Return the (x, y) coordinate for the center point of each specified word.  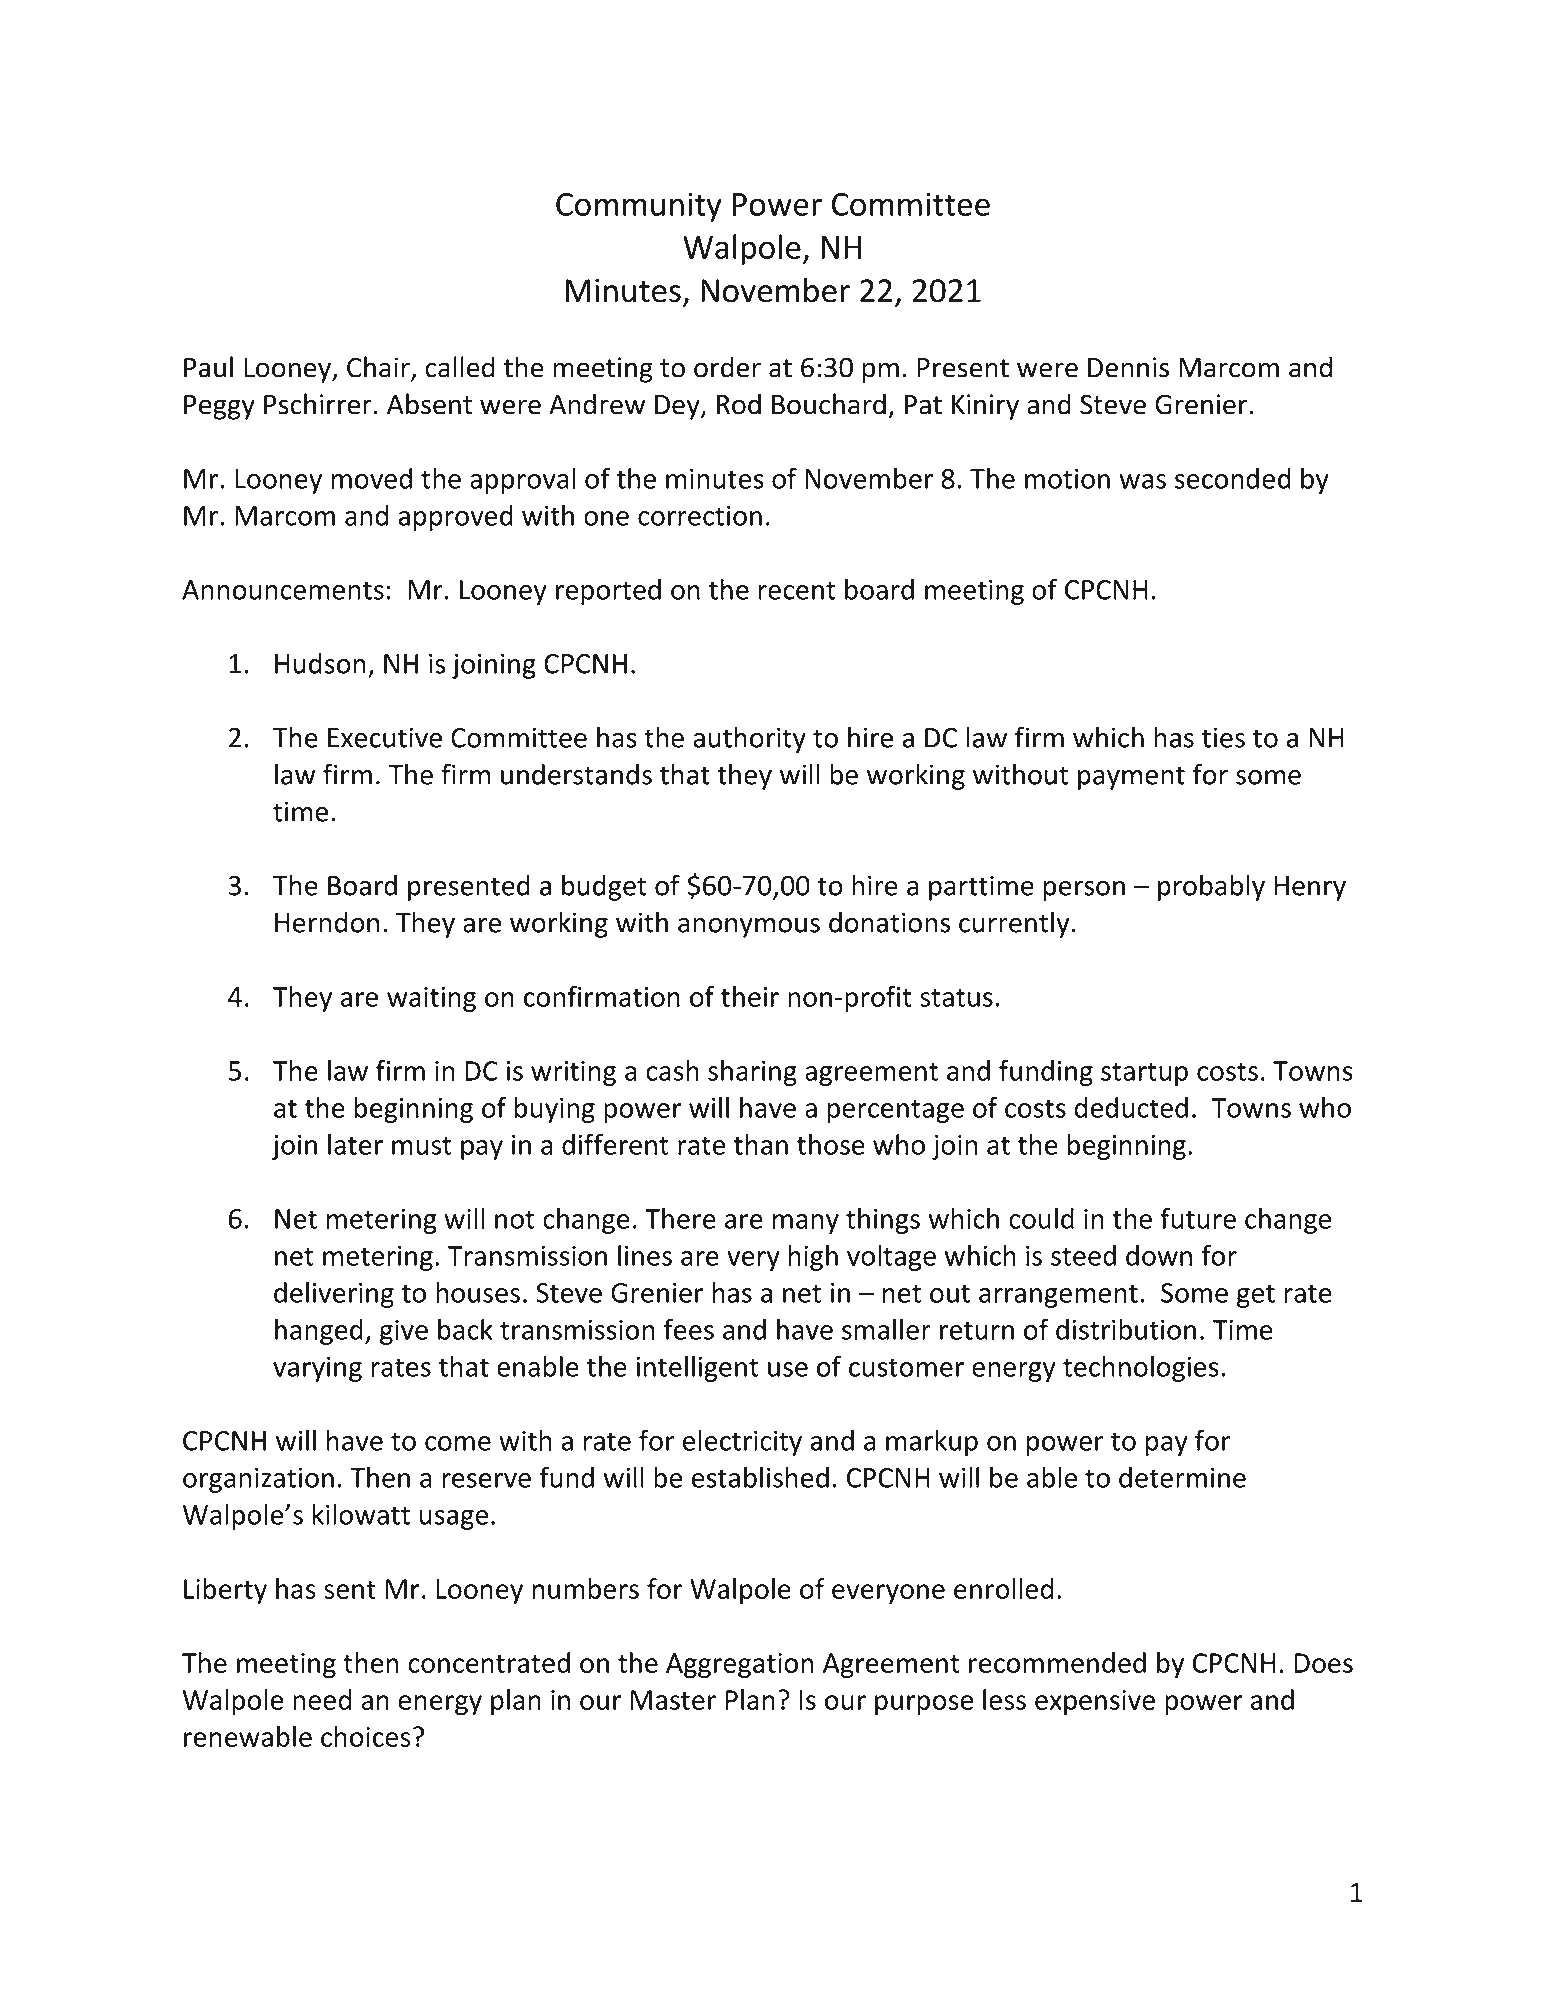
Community (639, 207)
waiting (431, 999)
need (322, 1699)
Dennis (1128, 367)
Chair (379, 368)
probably (1211, 887)
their (750, 996)
